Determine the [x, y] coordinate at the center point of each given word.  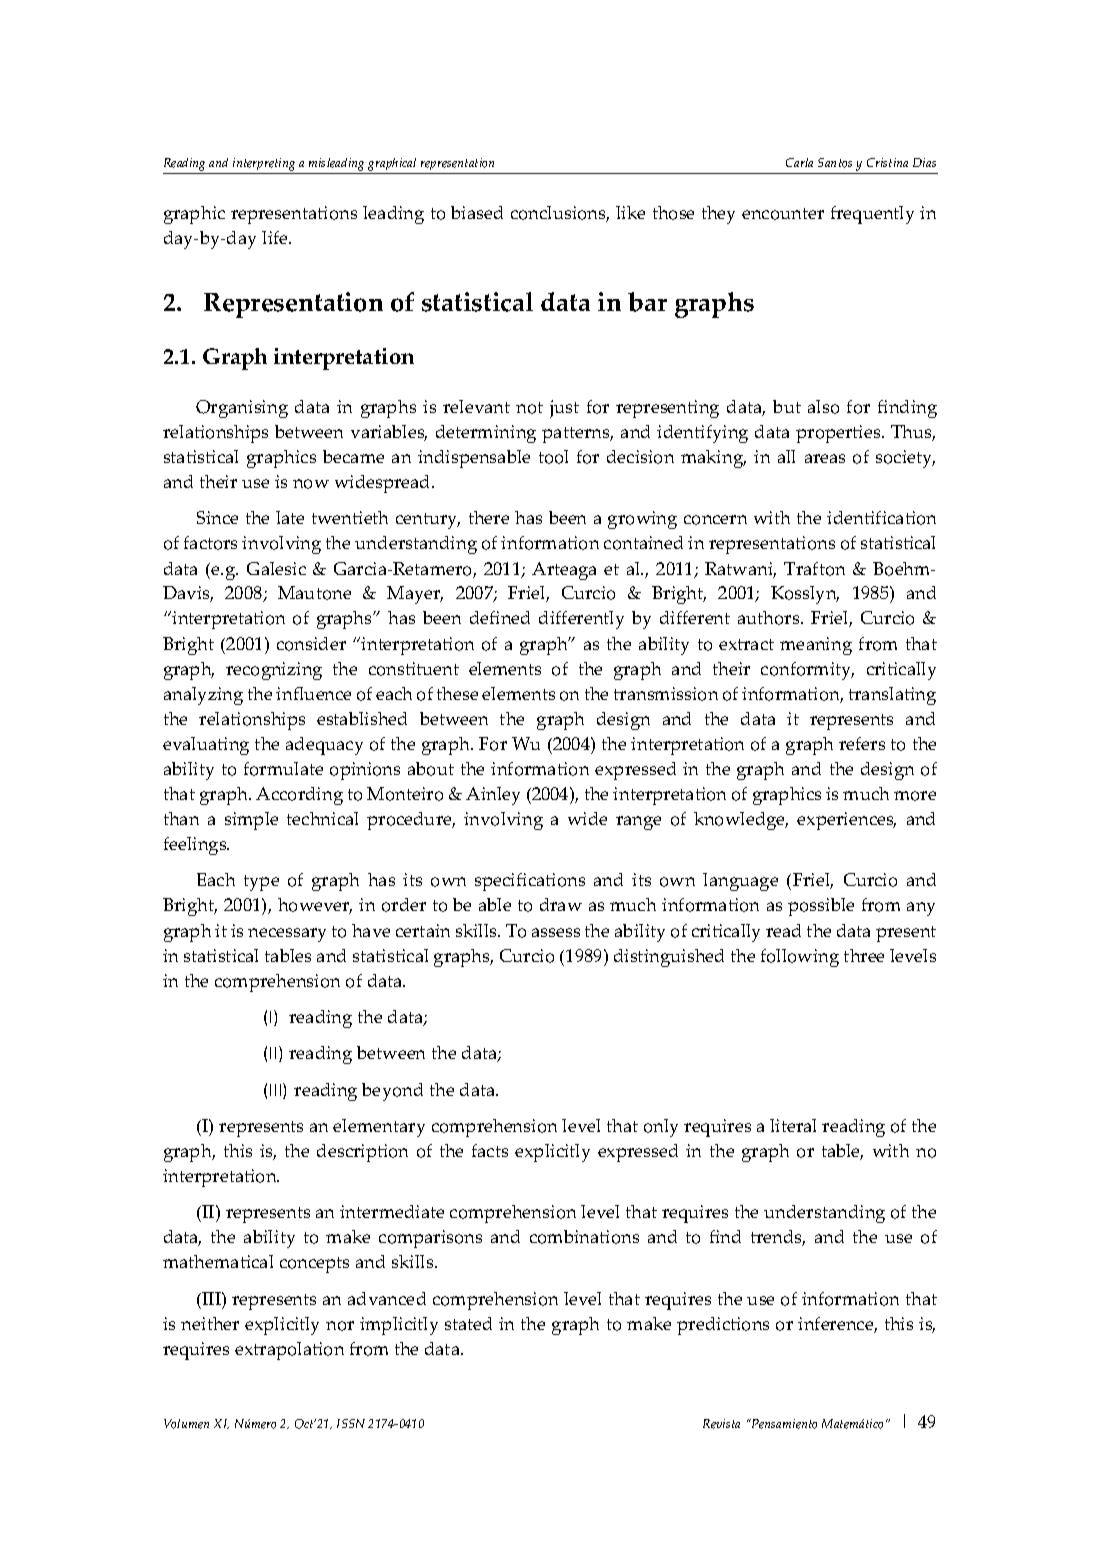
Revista [721, 1424]
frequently [872, 215]
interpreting [264, 164]
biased [477, 212]
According [299, 796]
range [638, 823]
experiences [846, 821]
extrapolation [289, 1351]
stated [468, 1323]
